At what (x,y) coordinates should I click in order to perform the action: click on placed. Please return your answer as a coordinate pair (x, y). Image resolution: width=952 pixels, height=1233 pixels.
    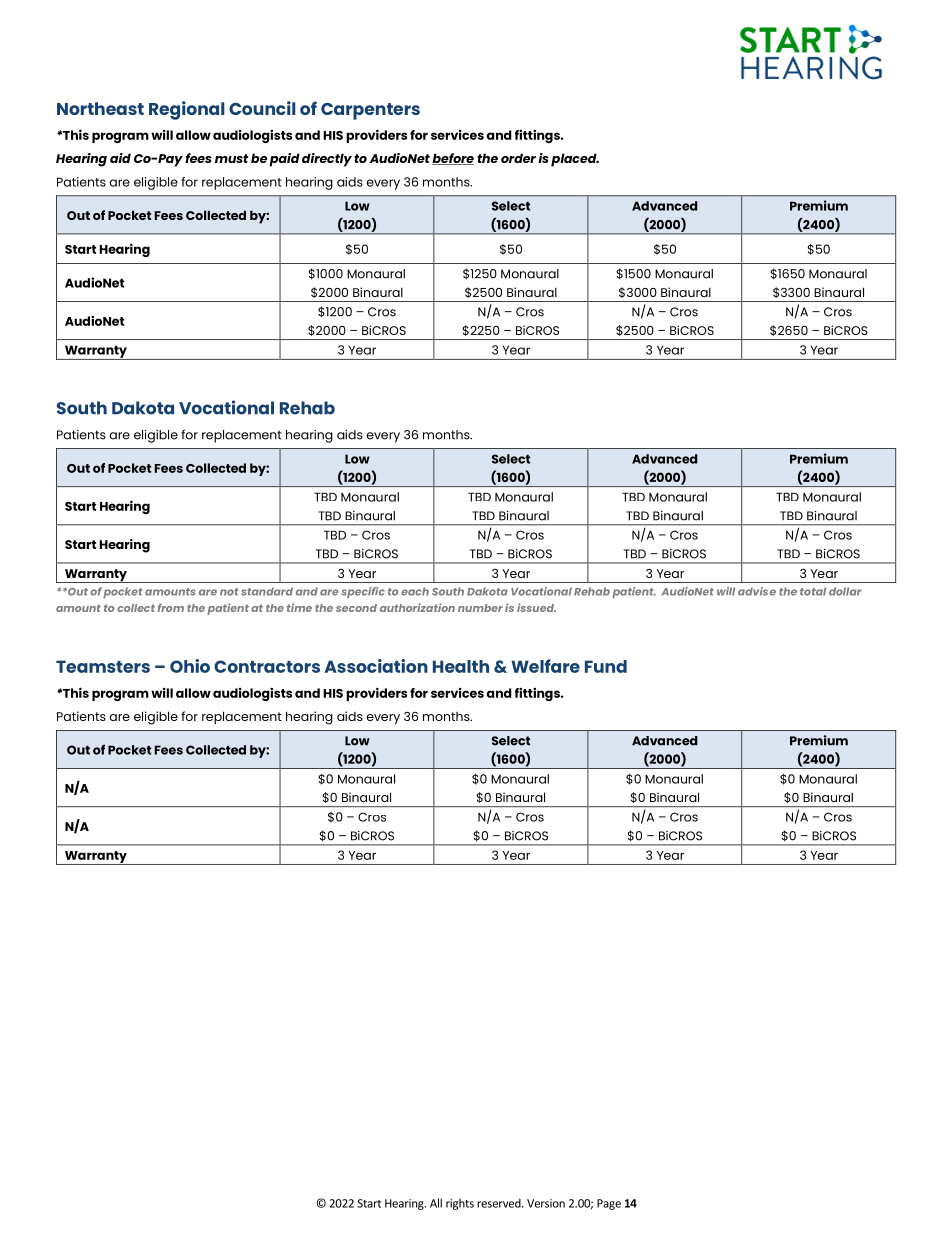
    Looking at the image, I should click on (575, 160).
